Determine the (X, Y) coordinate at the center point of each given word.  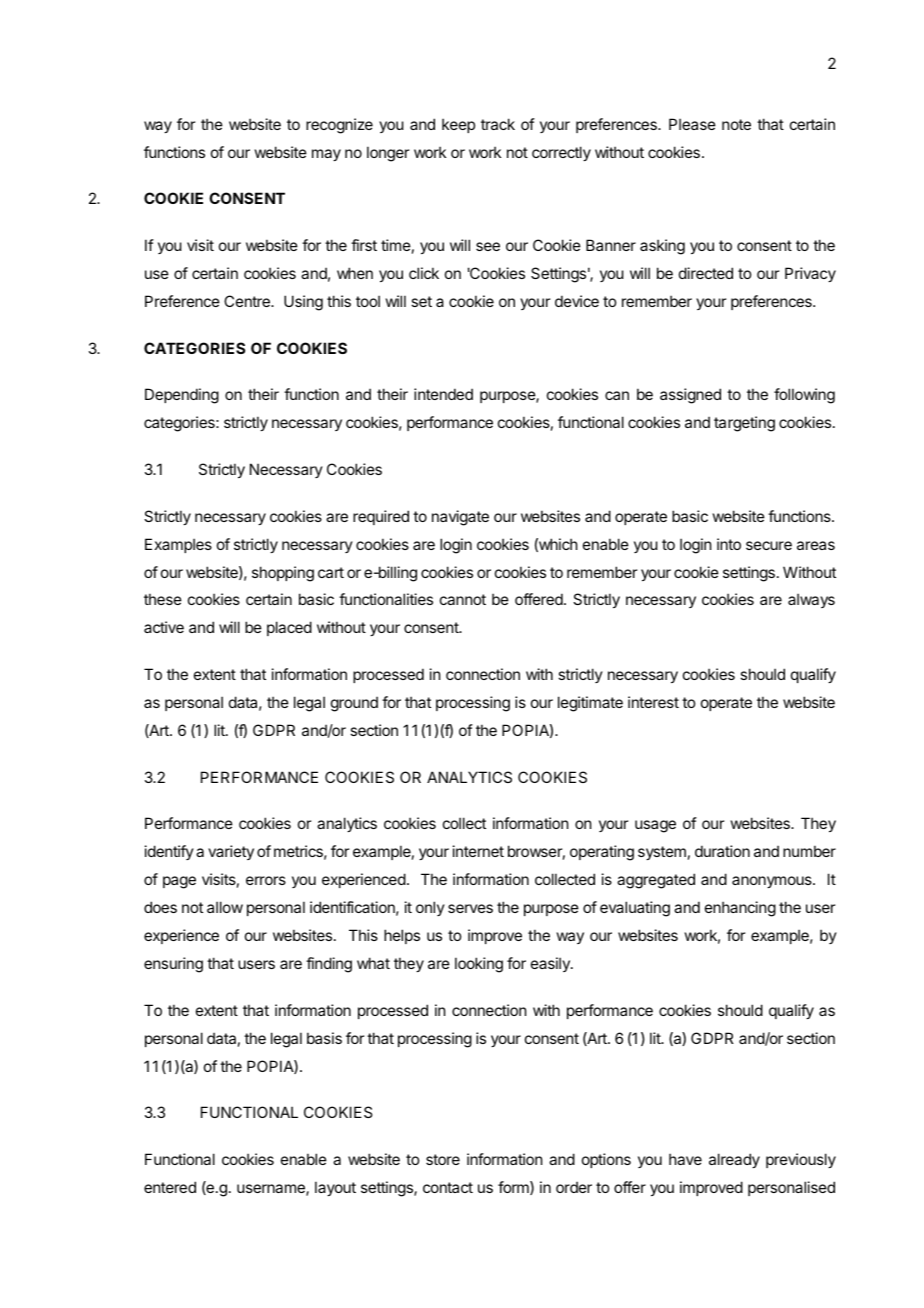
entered (170, 1187)
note (736, 124)
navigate (460, 518)
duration (722, 851)
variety (231, 852)
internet (478, 851)
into (729, 544)
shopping (283, 574)
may (326, 155)
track (498, 124)
